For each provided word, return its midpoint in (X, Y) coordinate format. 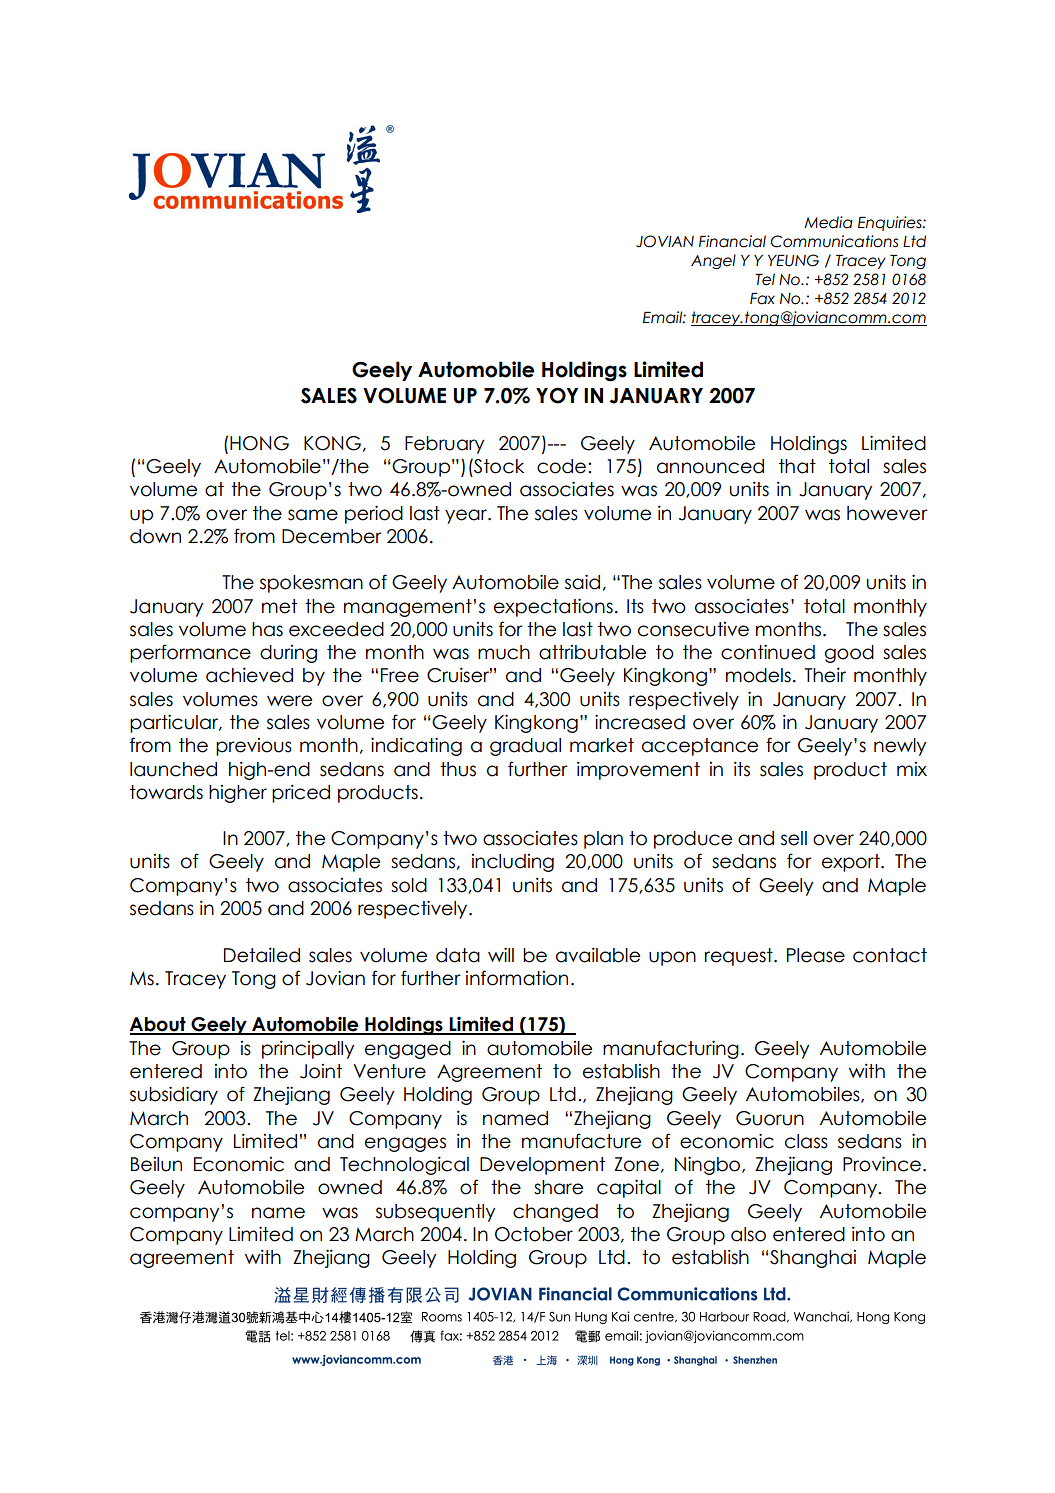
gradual (525, 747)
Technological (404, 1165)
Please (816, 955)
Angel (713, 261)
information (517, 978)
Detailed (262, 955)
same (313, 515)
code (561, 466)
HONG (259, 443)
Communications (834, 241)
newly (900, 747)
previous (254, 747)
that (797, 466)
